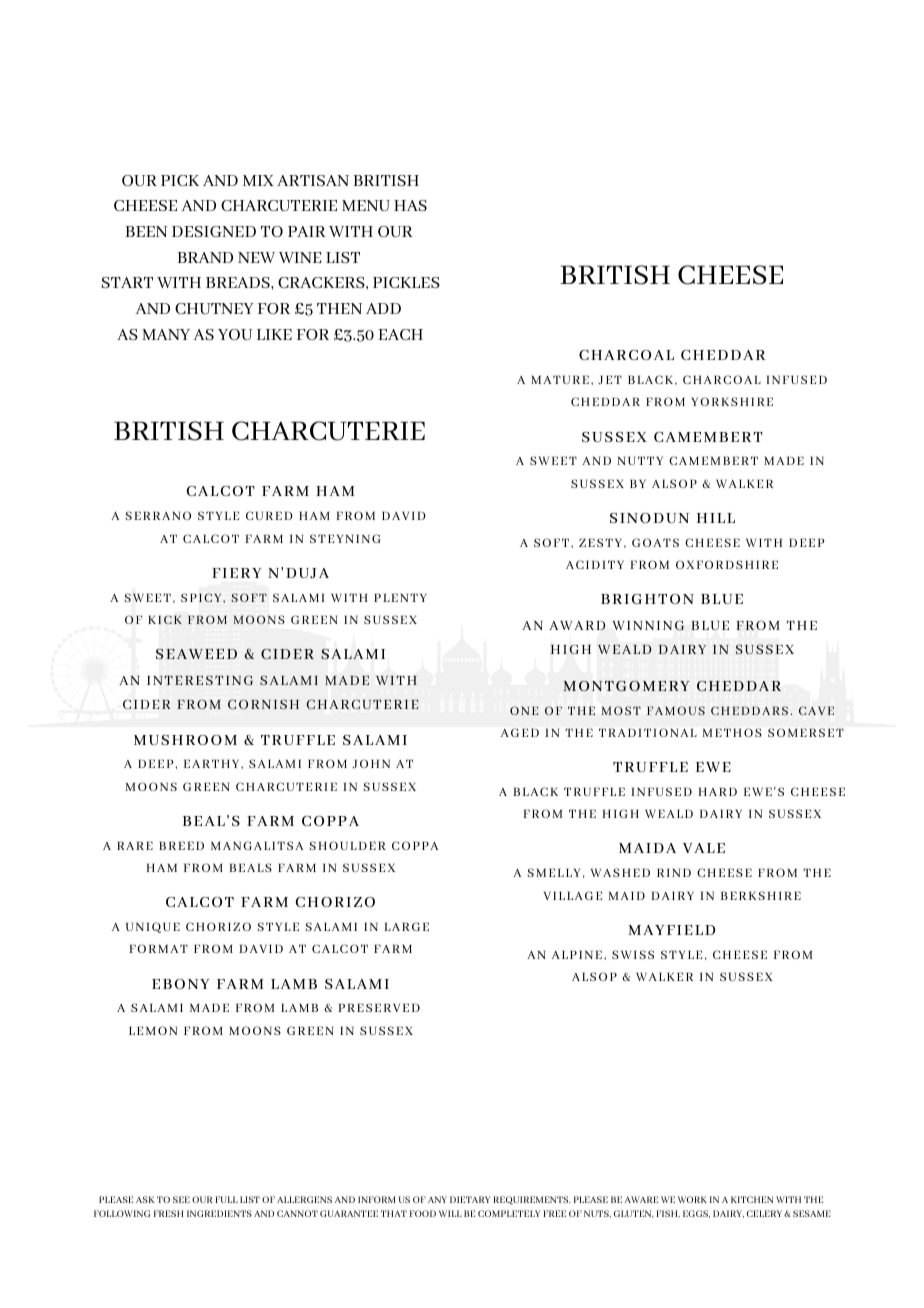 The width and height of the screenshot is (924, 1308). I want to click on VALE, so click(704, 848).
